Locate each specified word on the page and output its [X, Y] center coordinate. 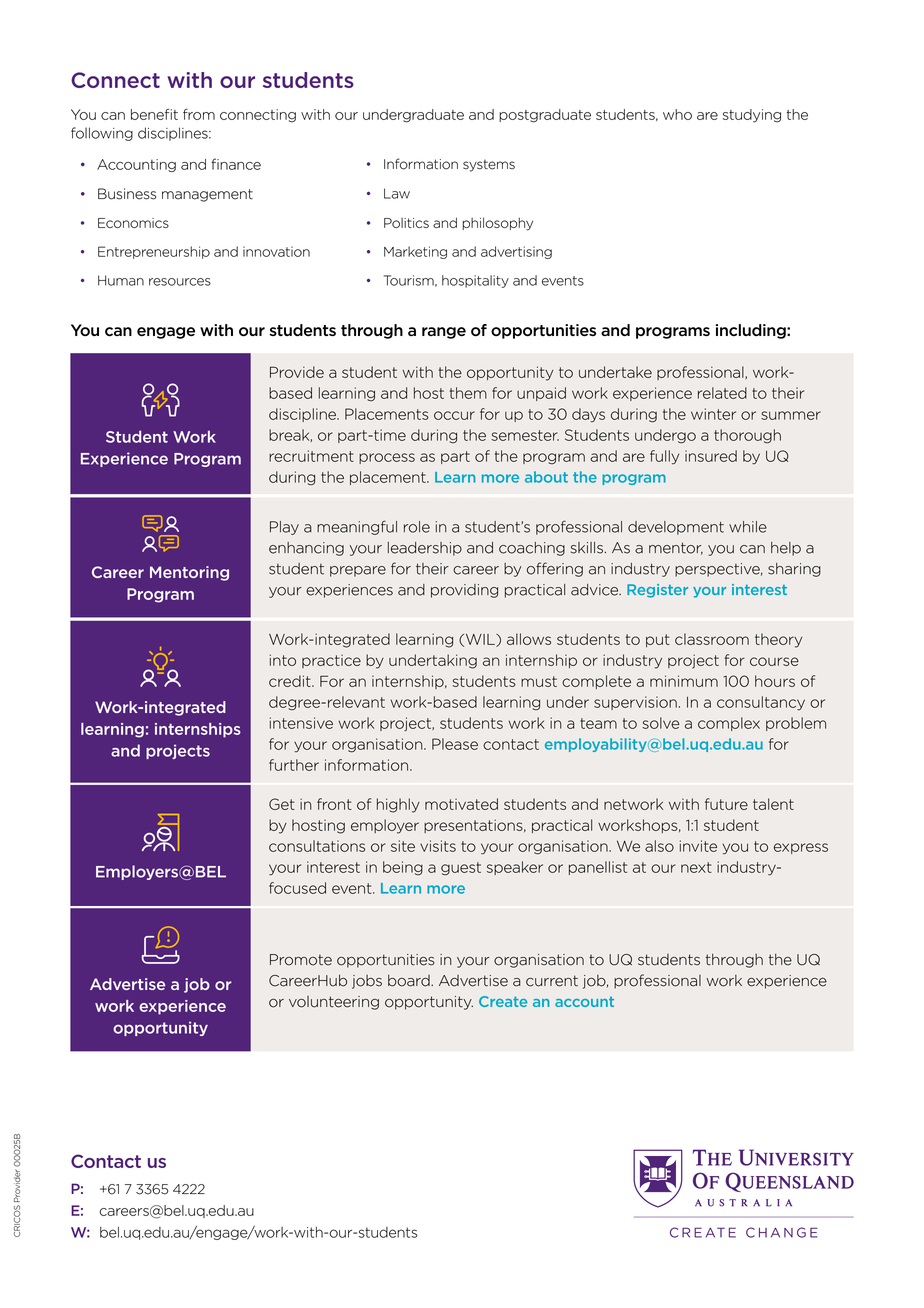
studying [752, 116]
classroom [712, 639]
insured [711, 456]
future [726, 804]
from [199, 114]
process [387, 458]
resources [180, 282]
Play [284, 528]
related [722, 393]
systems [489, 165]
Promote [301, 960]
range [444, 333]
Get [282, 804]
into [283, 660]
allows [529, 639]
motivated [461, 804]
